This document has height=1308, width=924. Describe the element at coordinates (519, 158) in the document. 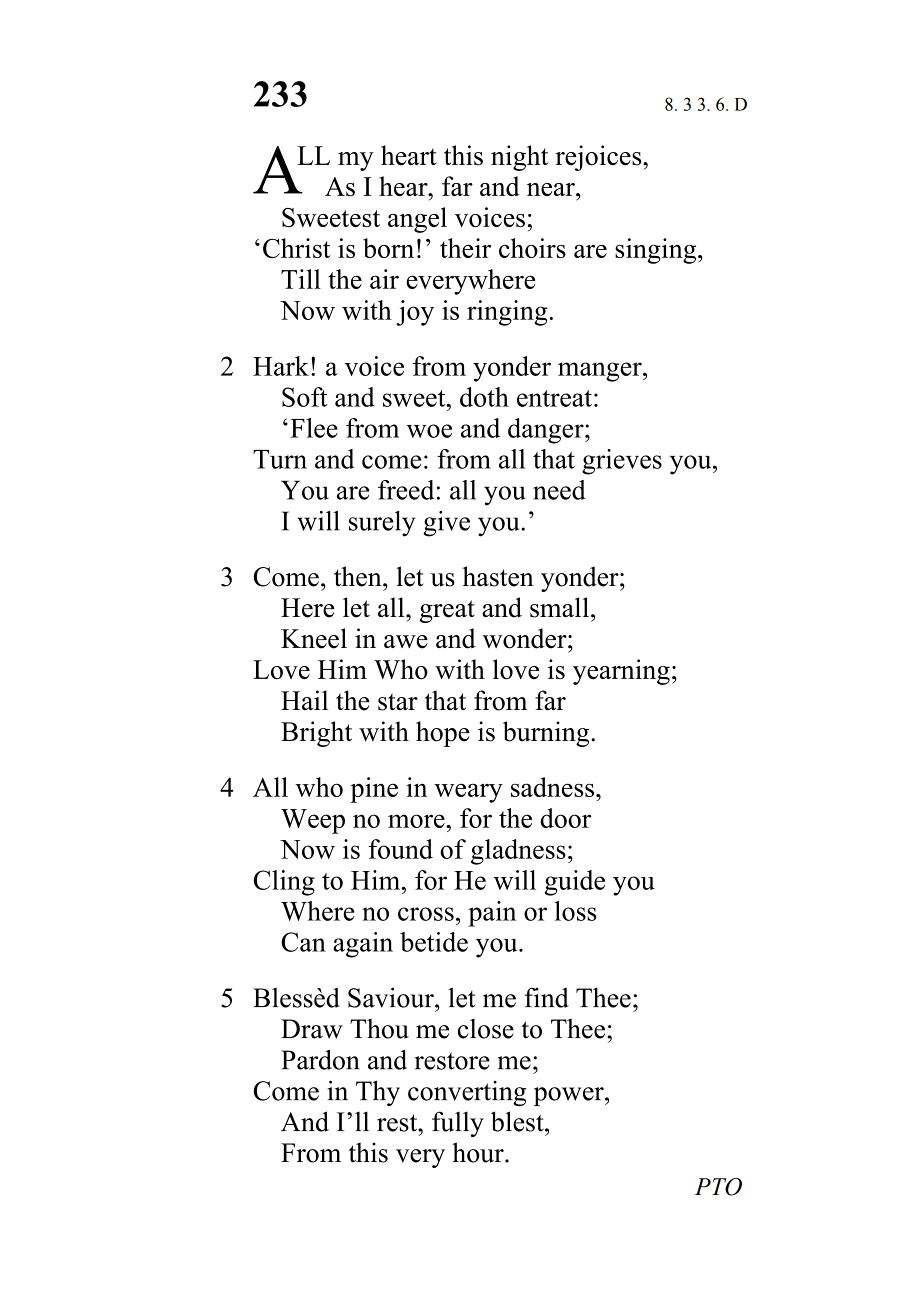

I see `night` at that location.
